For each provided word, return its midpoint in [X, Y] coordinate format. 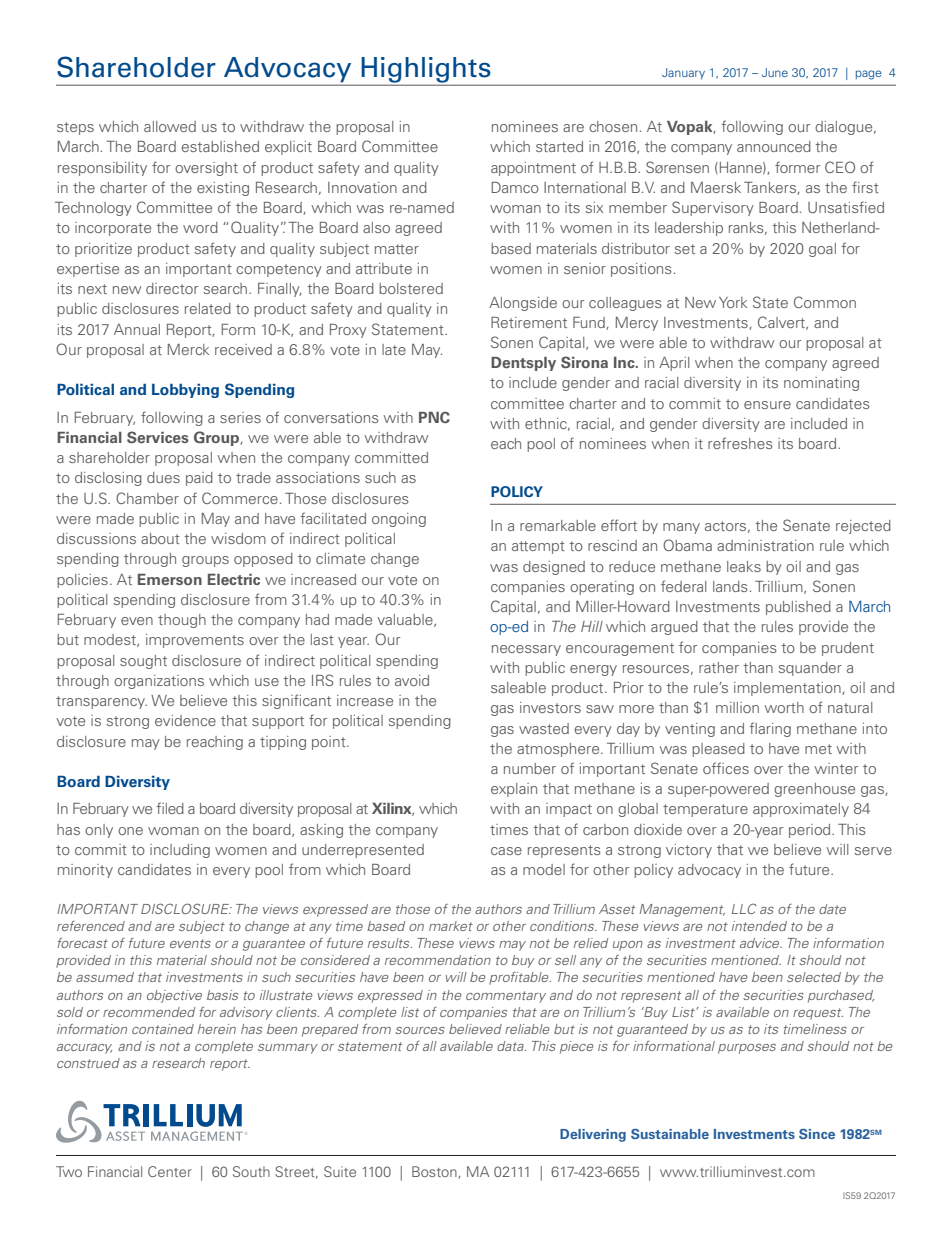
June [775, 72]
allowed [170, 126]
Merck [188, 349]
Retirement [529, 322]
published [798, 608]
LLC [744, 908]
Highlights [426, 71]
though [182, 621]
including [180, 851]
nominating [821, 384]
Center [170, 1171]
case [506, 851]
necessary [526, 650]
